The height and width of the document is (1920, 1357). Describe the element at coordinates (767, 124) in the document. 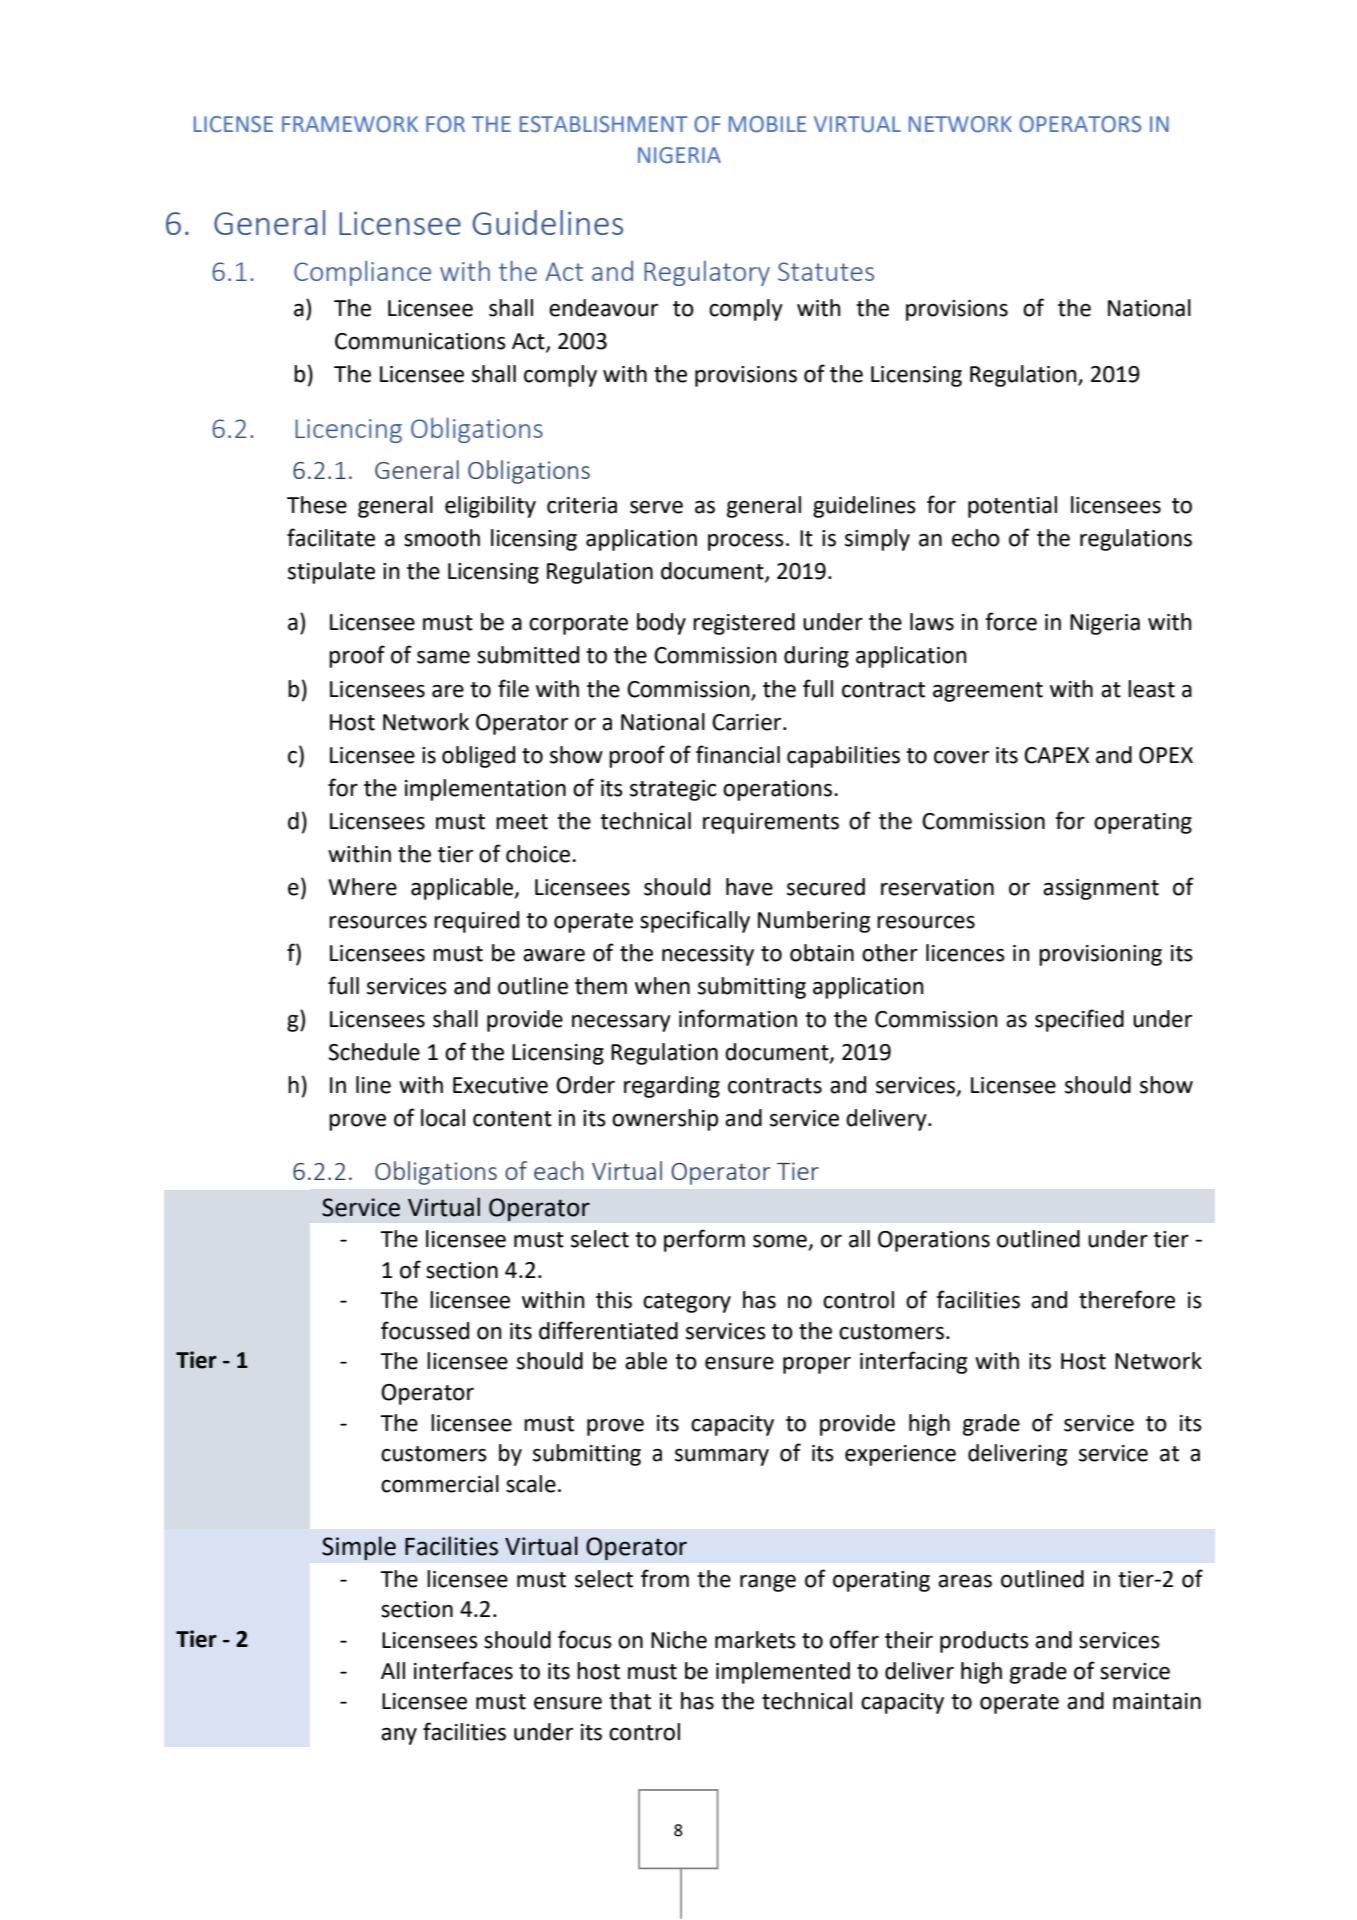

I see `MOBILE` at that location.
